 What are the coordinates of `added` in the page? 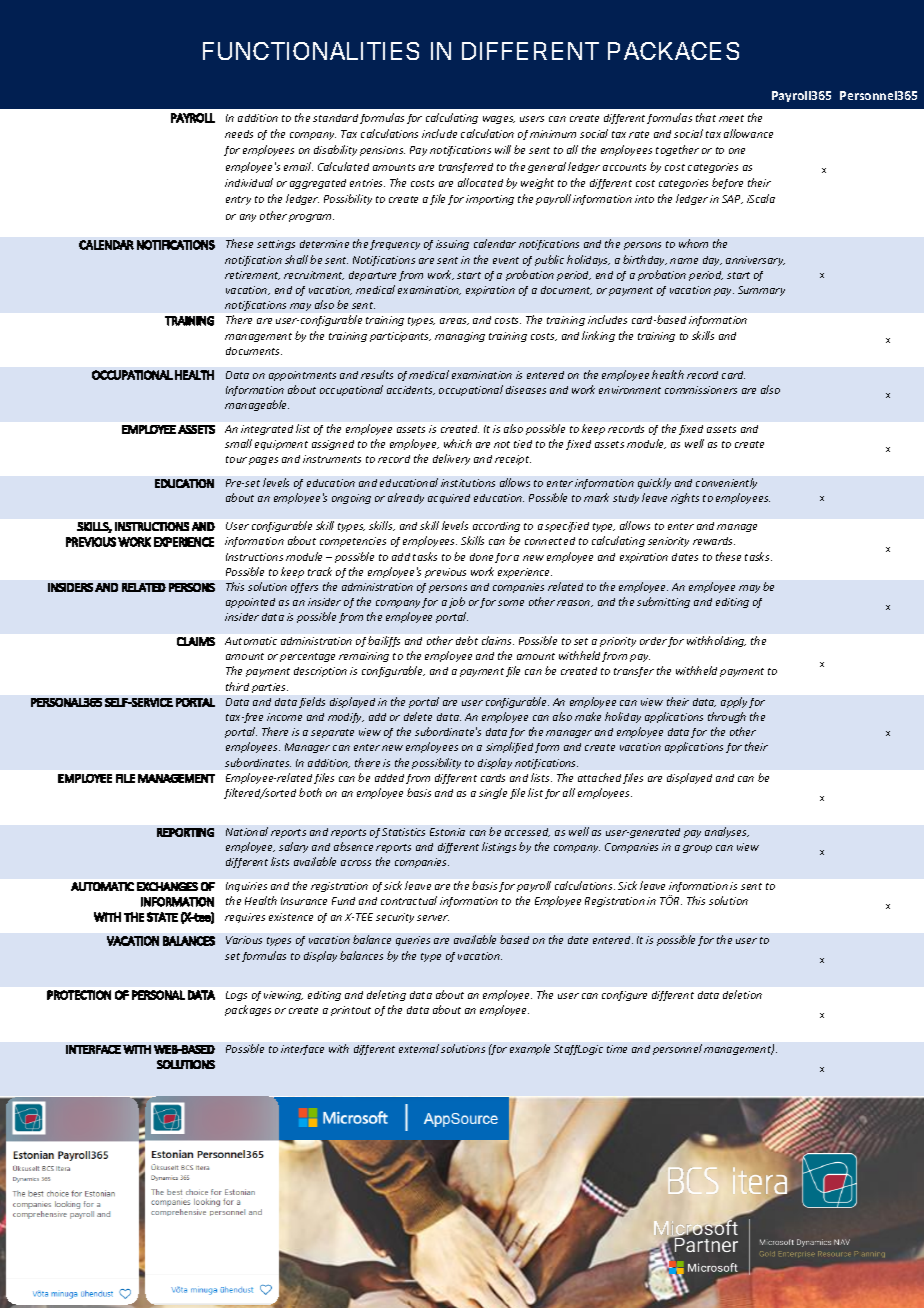 It's located at (389, 778).
